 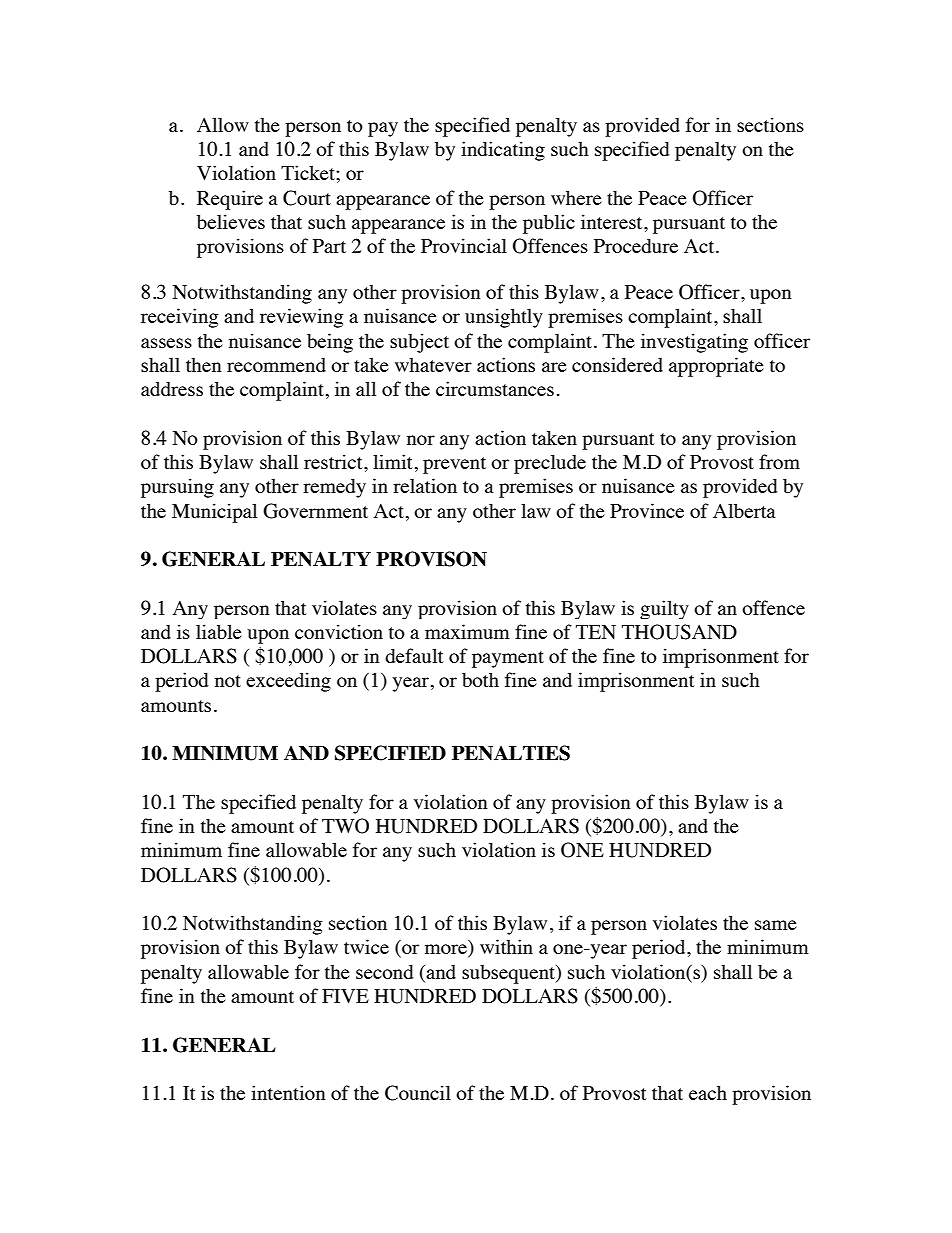 What do you see at coordinates (418, 1093) in the page?
I see `Council` at bounding box center [418, 1093].
